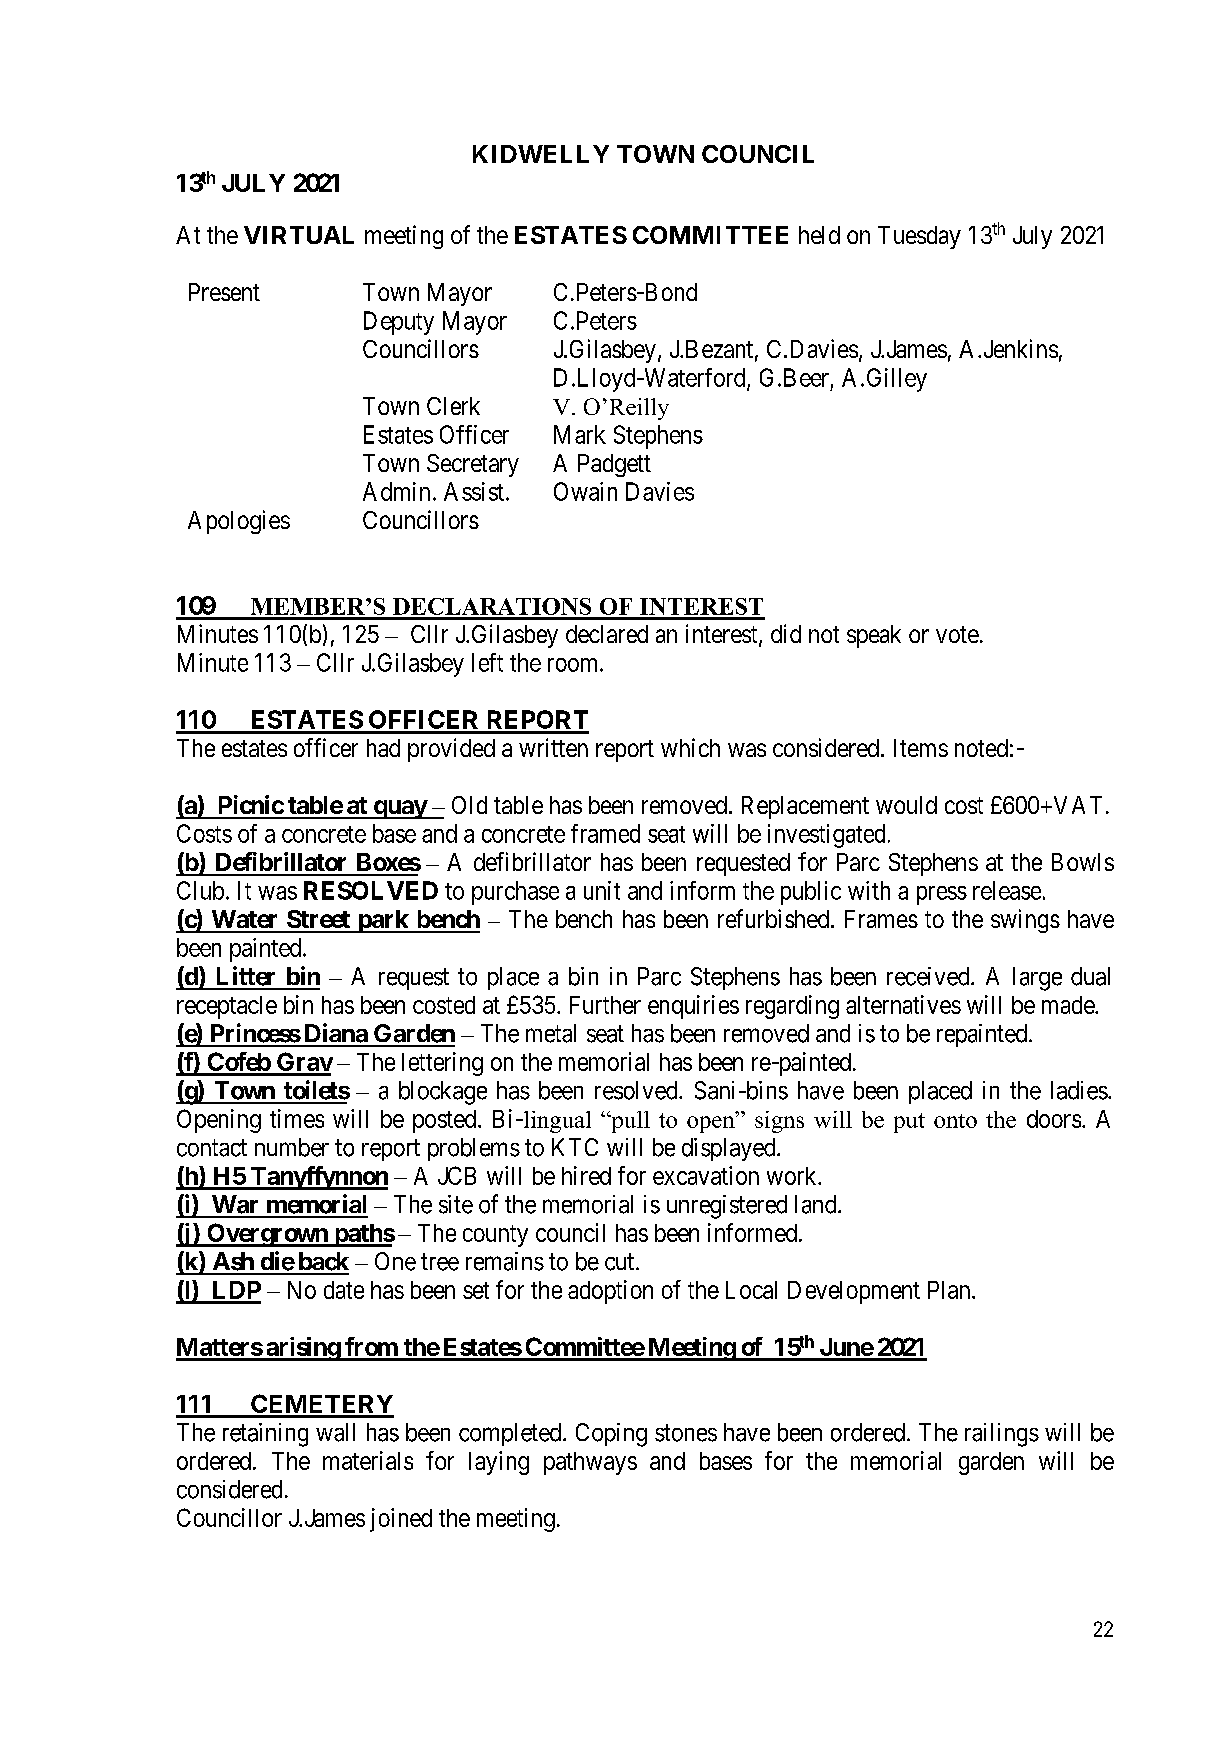 Image resolution: width=1230 pixels, height=1739 pixels. Describe the element at coordinates (586, 1175) in the screenshot. I see `hired` at that location.
